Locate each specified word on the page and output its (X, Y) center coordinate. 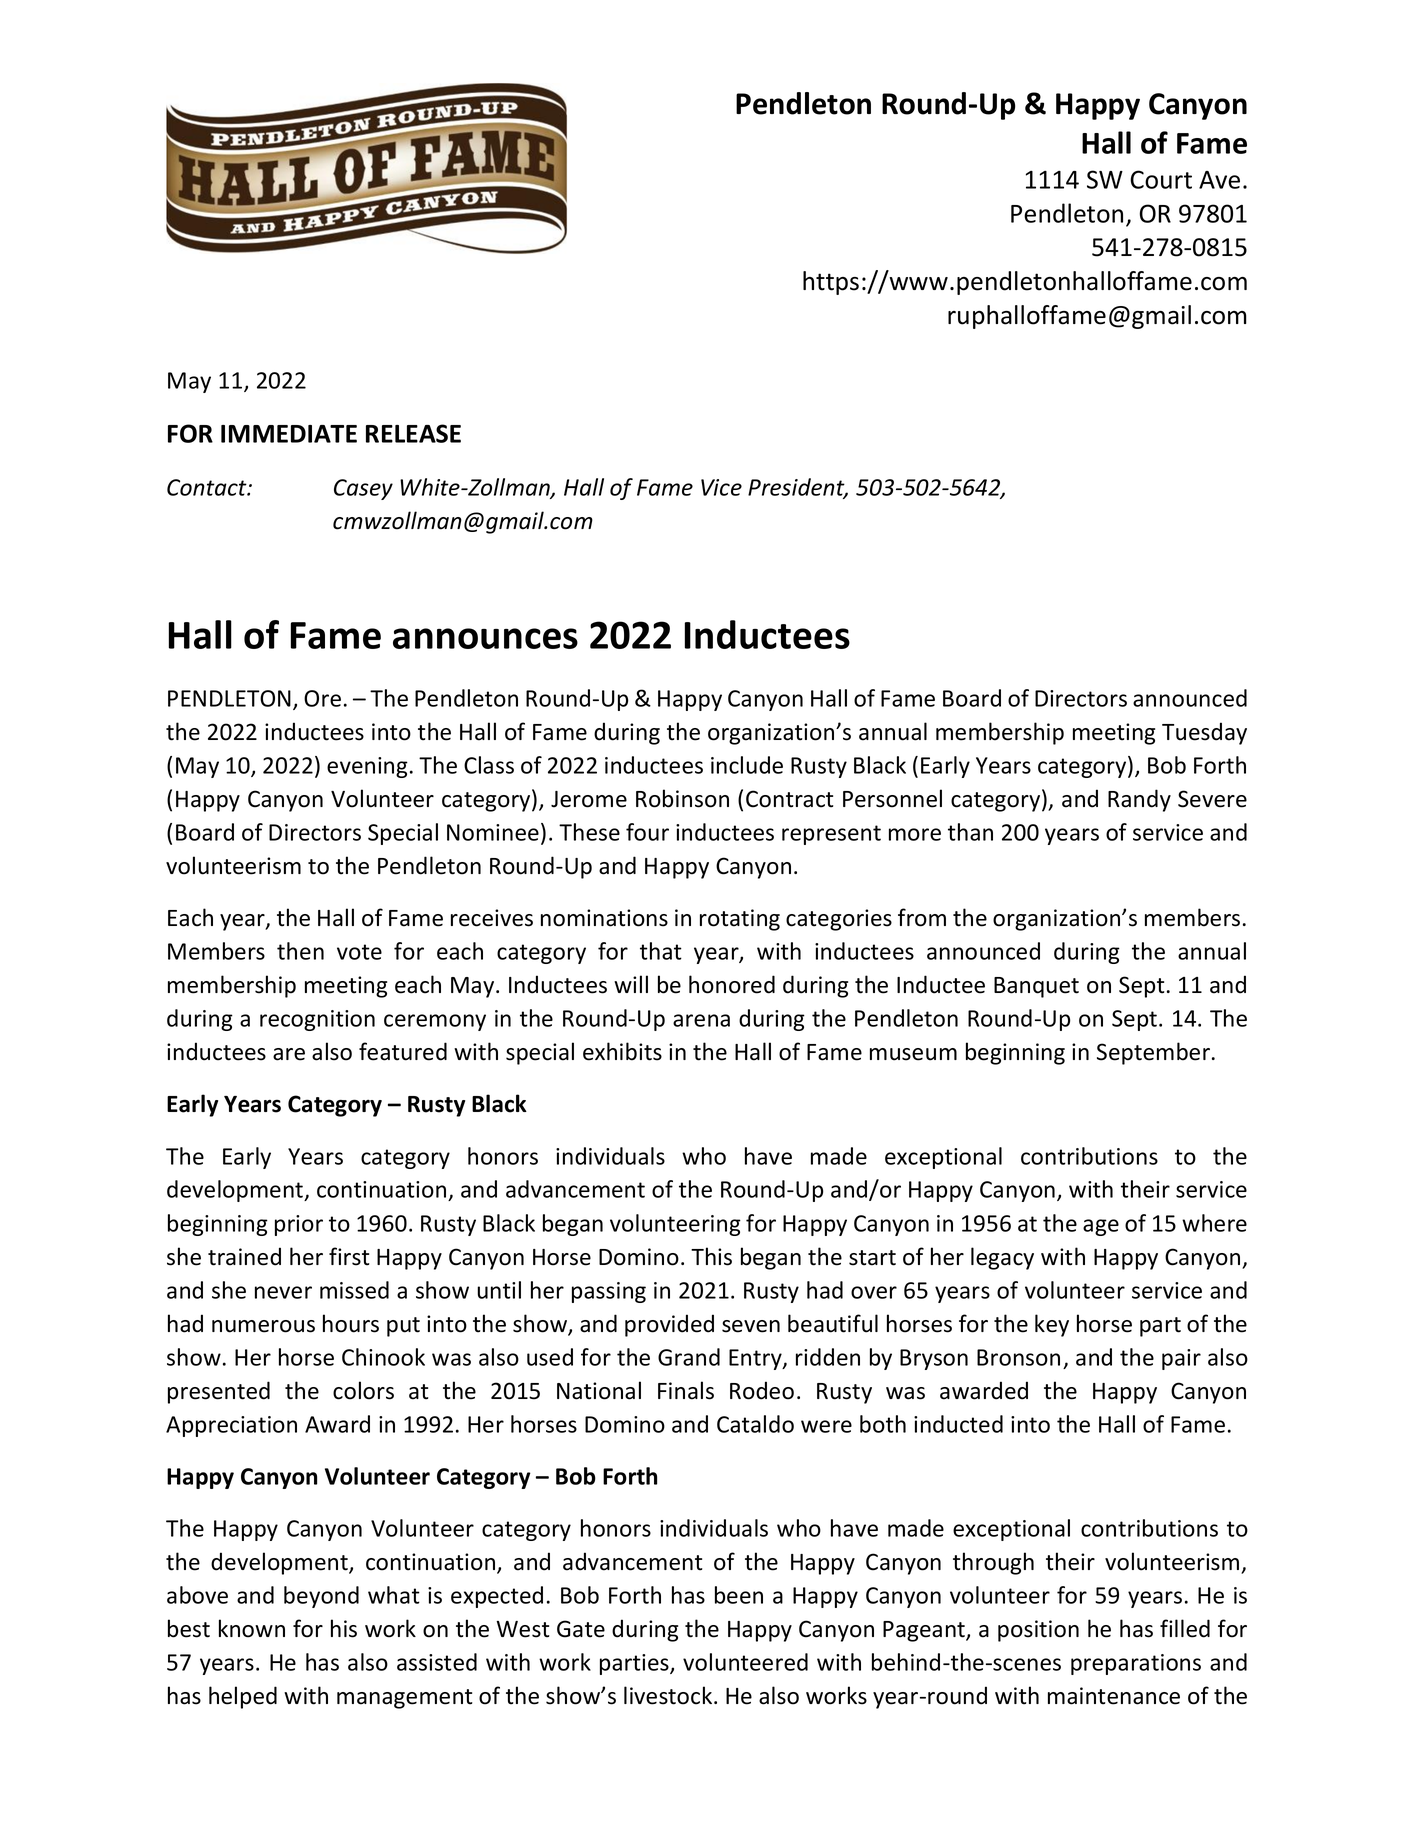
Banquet (1036, 987)
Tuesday (1204, 733)
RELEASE (413, 433)
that (661, 951)
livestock (669, 1695)
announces (485, 638)
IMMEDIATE (289, 434)
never (283, 1292)
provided (669, 1325)
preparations (1136, 1664)
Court (1161, 179)
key (1052, 1325)
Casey (363, 489)
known (252, 1628)
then (300, 951)
